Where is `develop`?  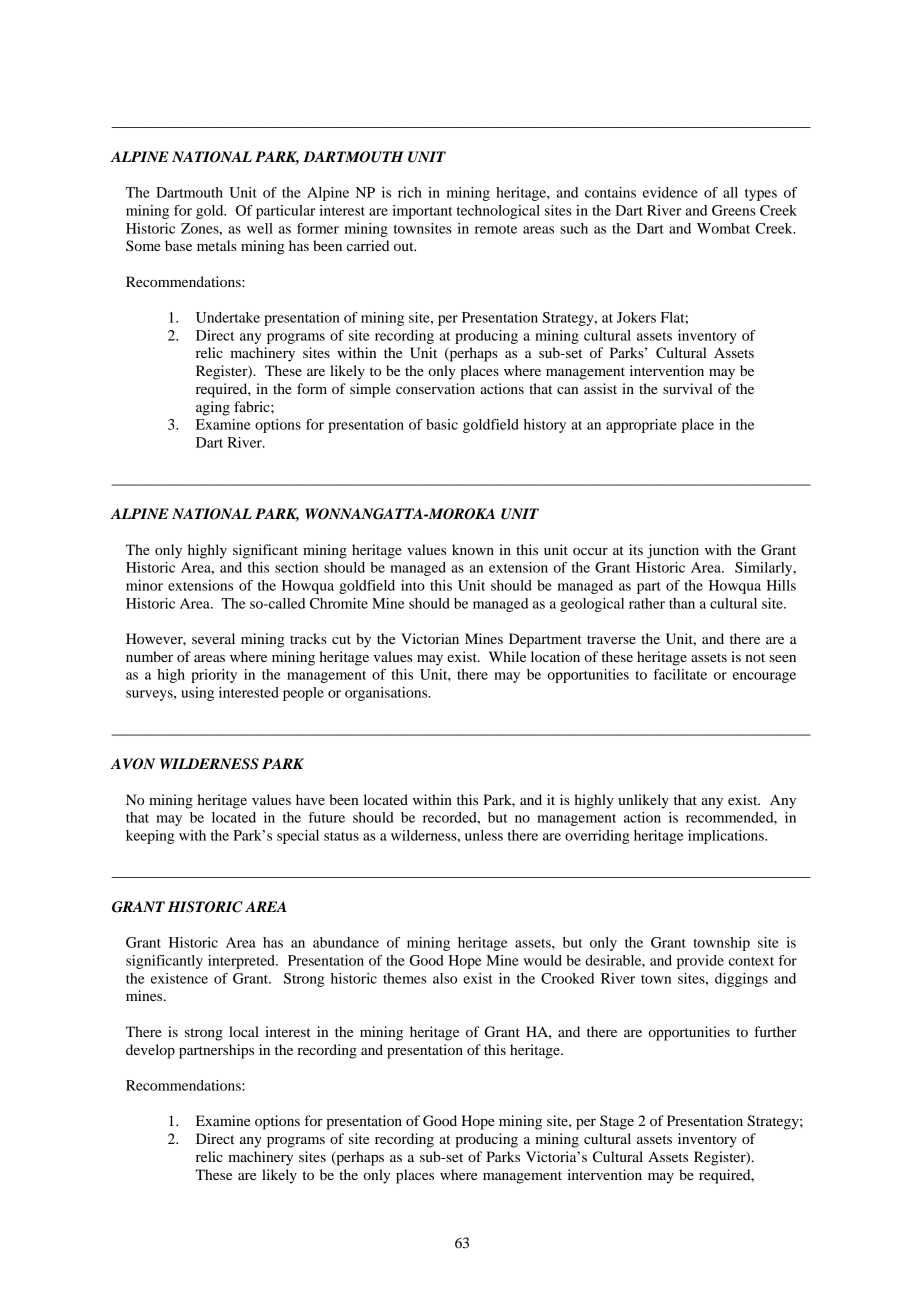
develop is located at coordinates (150, 1051).
